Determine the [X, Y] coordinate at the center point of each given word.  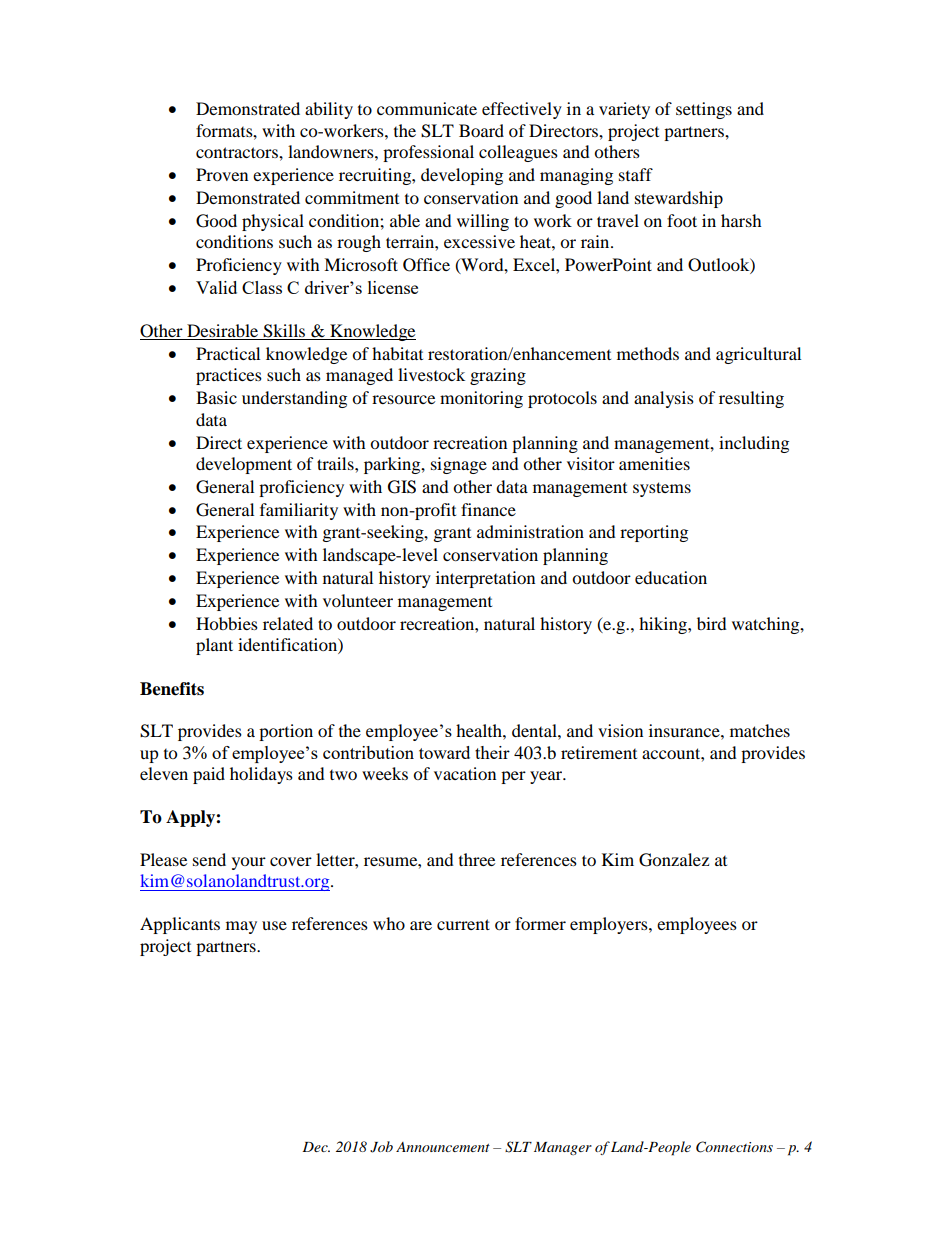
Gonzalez [674, 860]
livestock [431, 374]
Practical [228, 353]
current [463, 924]
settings [704, 110]
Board [481, 130]
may [241, 927]
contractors [238, 152]
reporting [654, 533]
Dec [316, 1147]
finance [488, 509]
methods [648, 353]
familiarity [299, 511]
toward [444, 752]
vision [620, 730]
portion [286, 732]
